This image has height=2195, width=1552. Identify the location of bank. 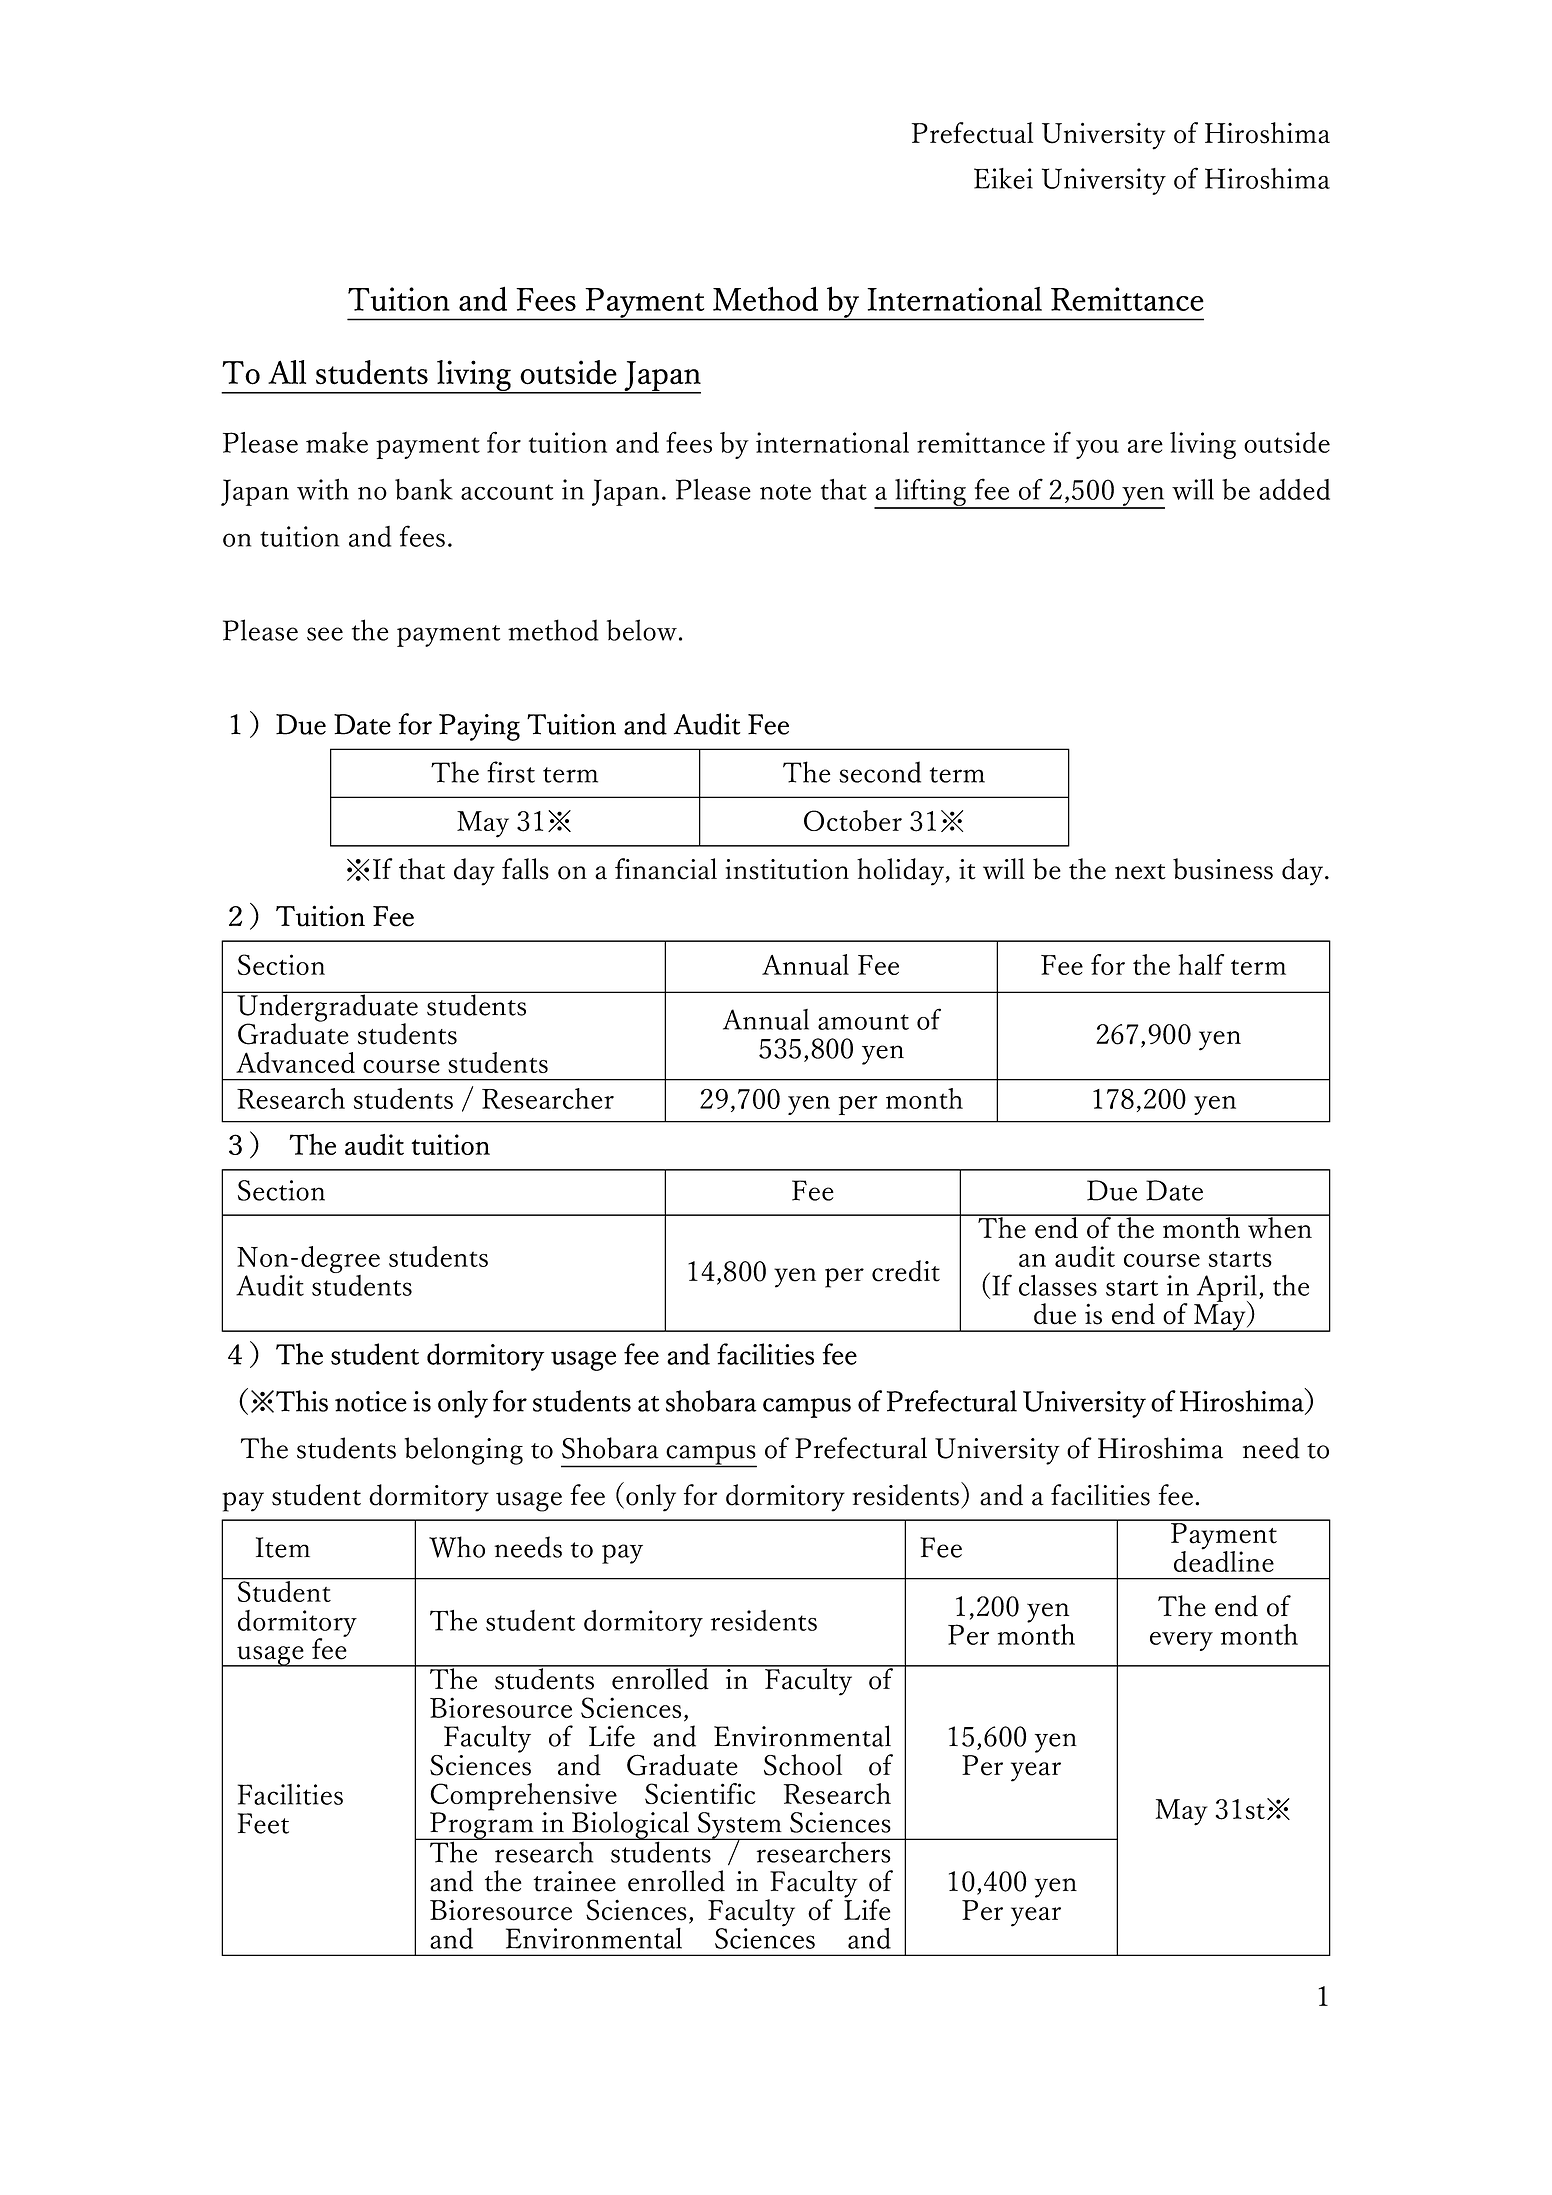
(424, 489).
